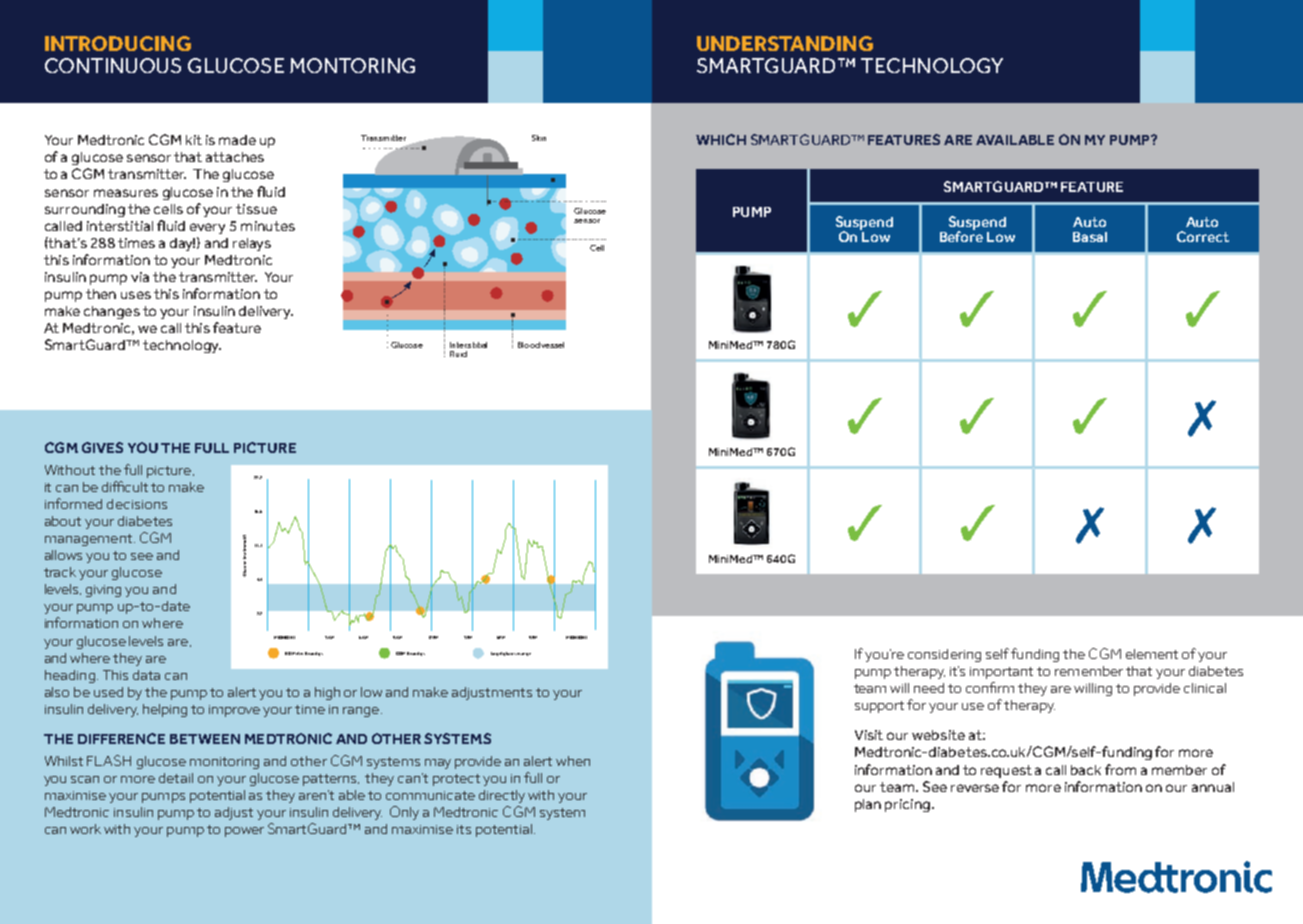  I want to click on vessel, so click(552, 345).
